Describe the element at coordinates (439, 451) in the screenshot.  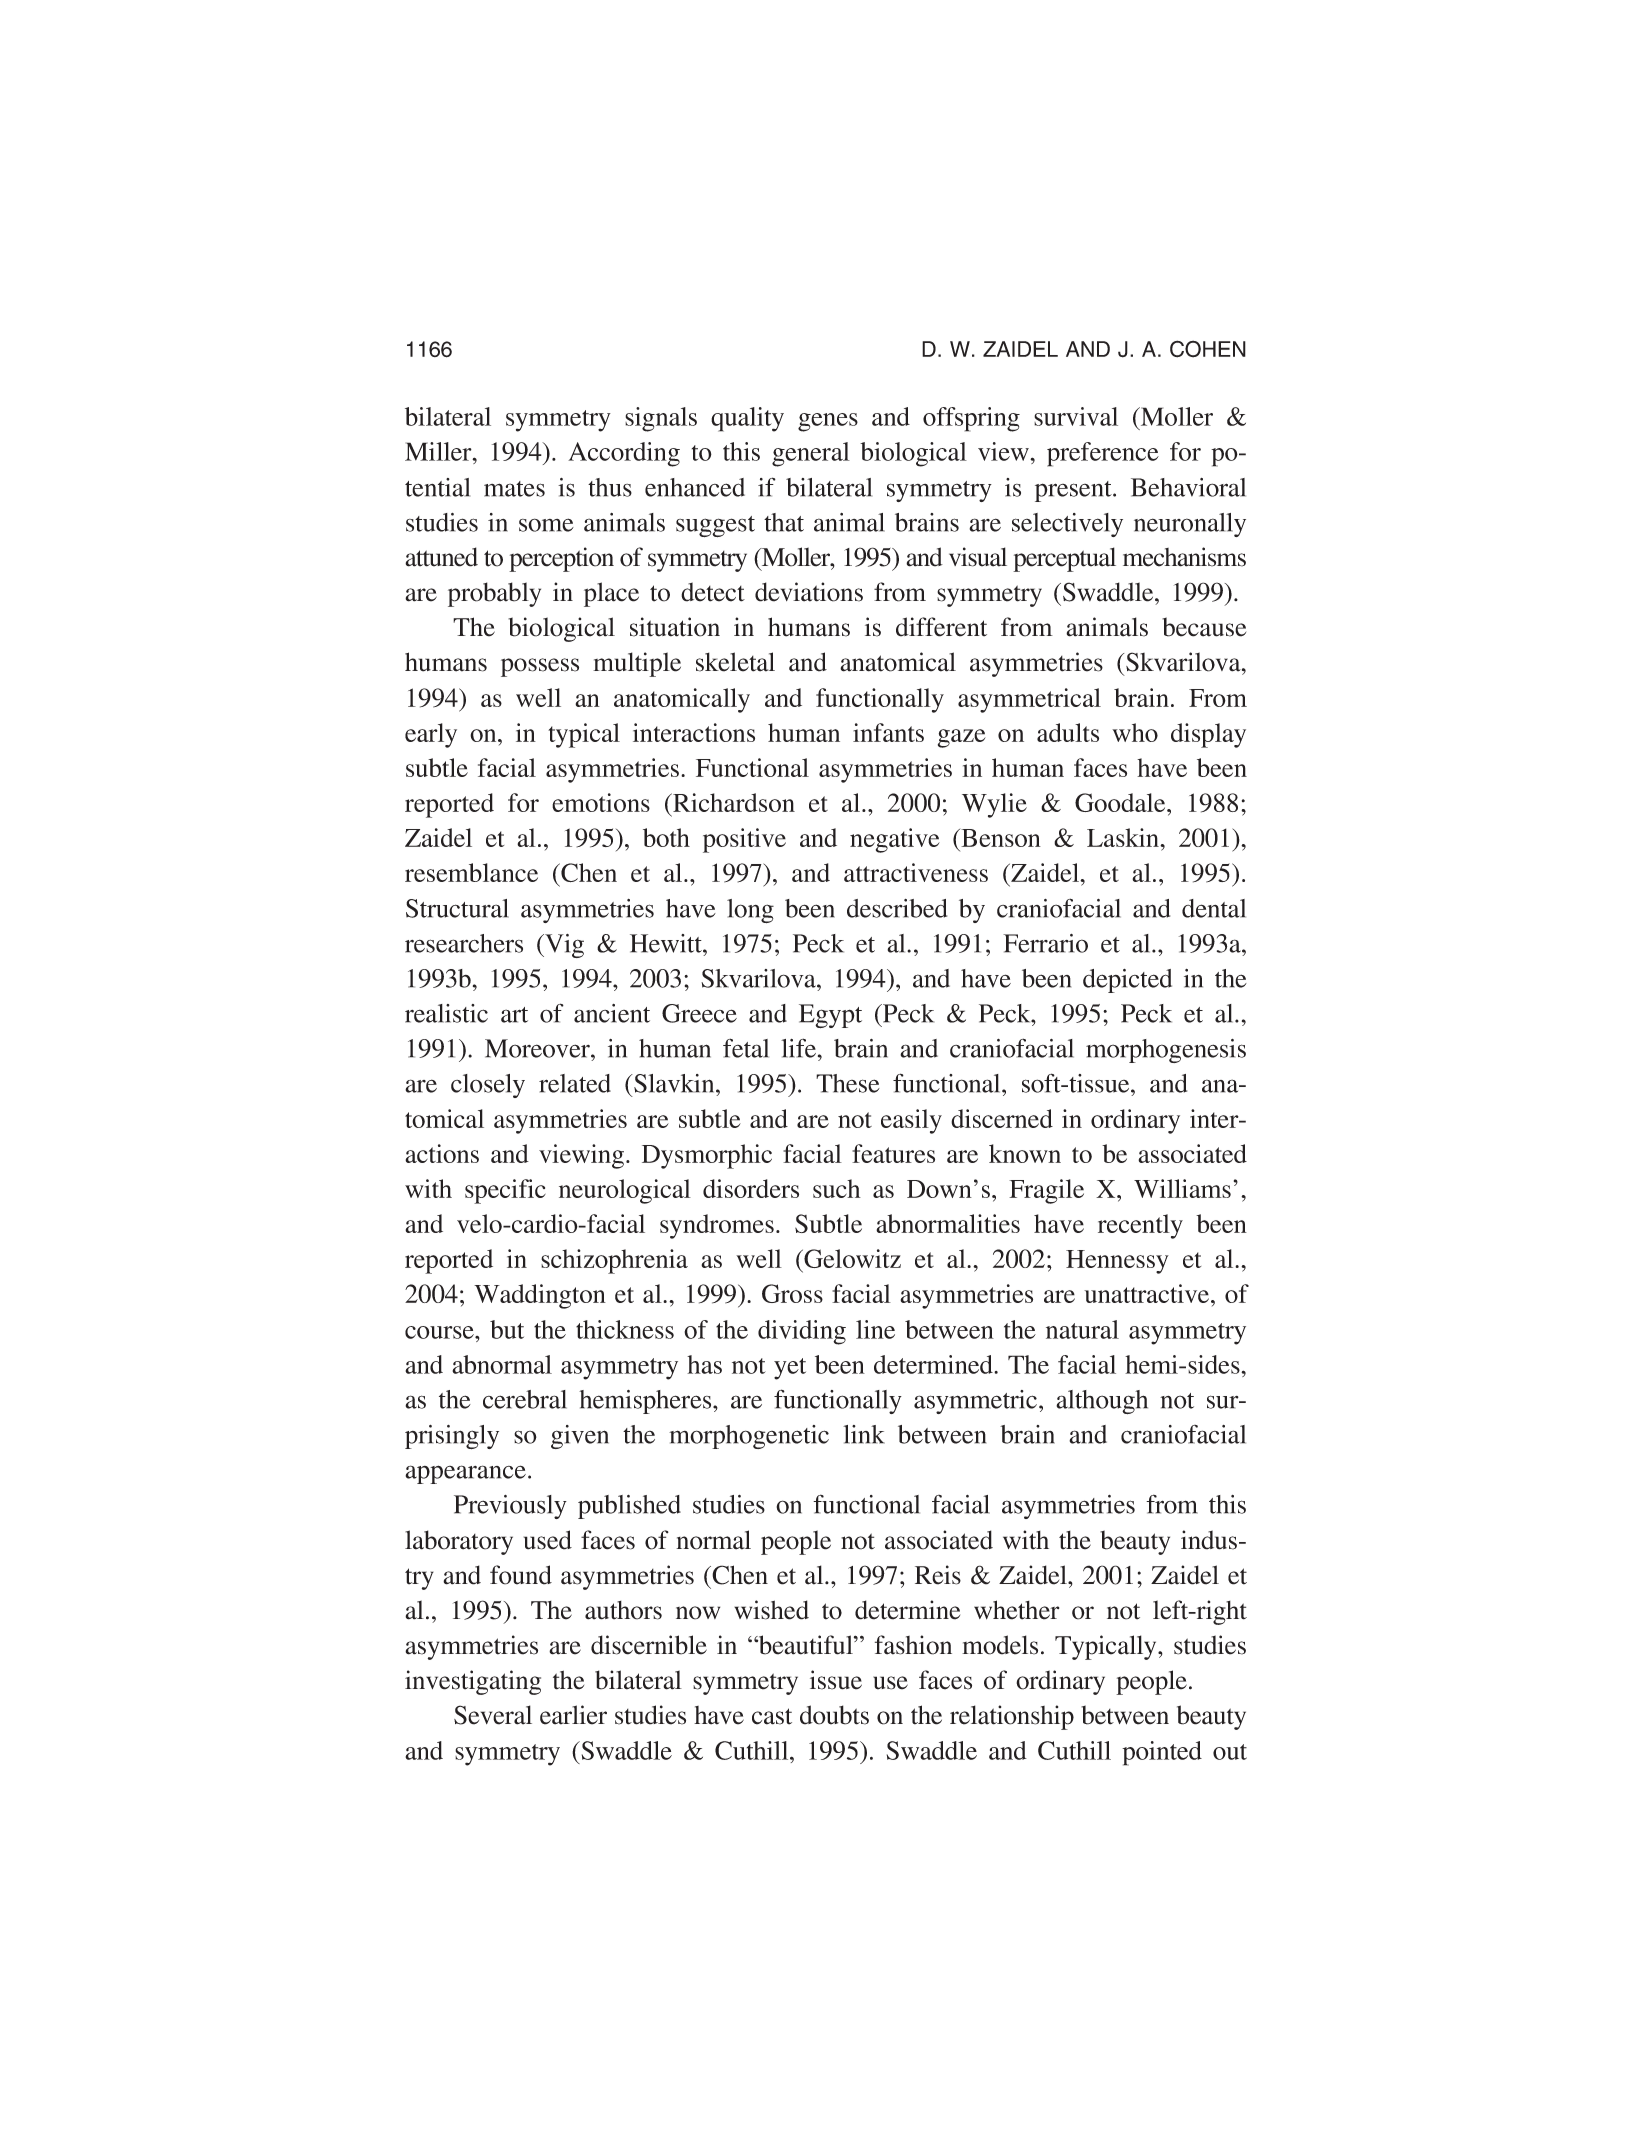
I see `Miller` at that location.
